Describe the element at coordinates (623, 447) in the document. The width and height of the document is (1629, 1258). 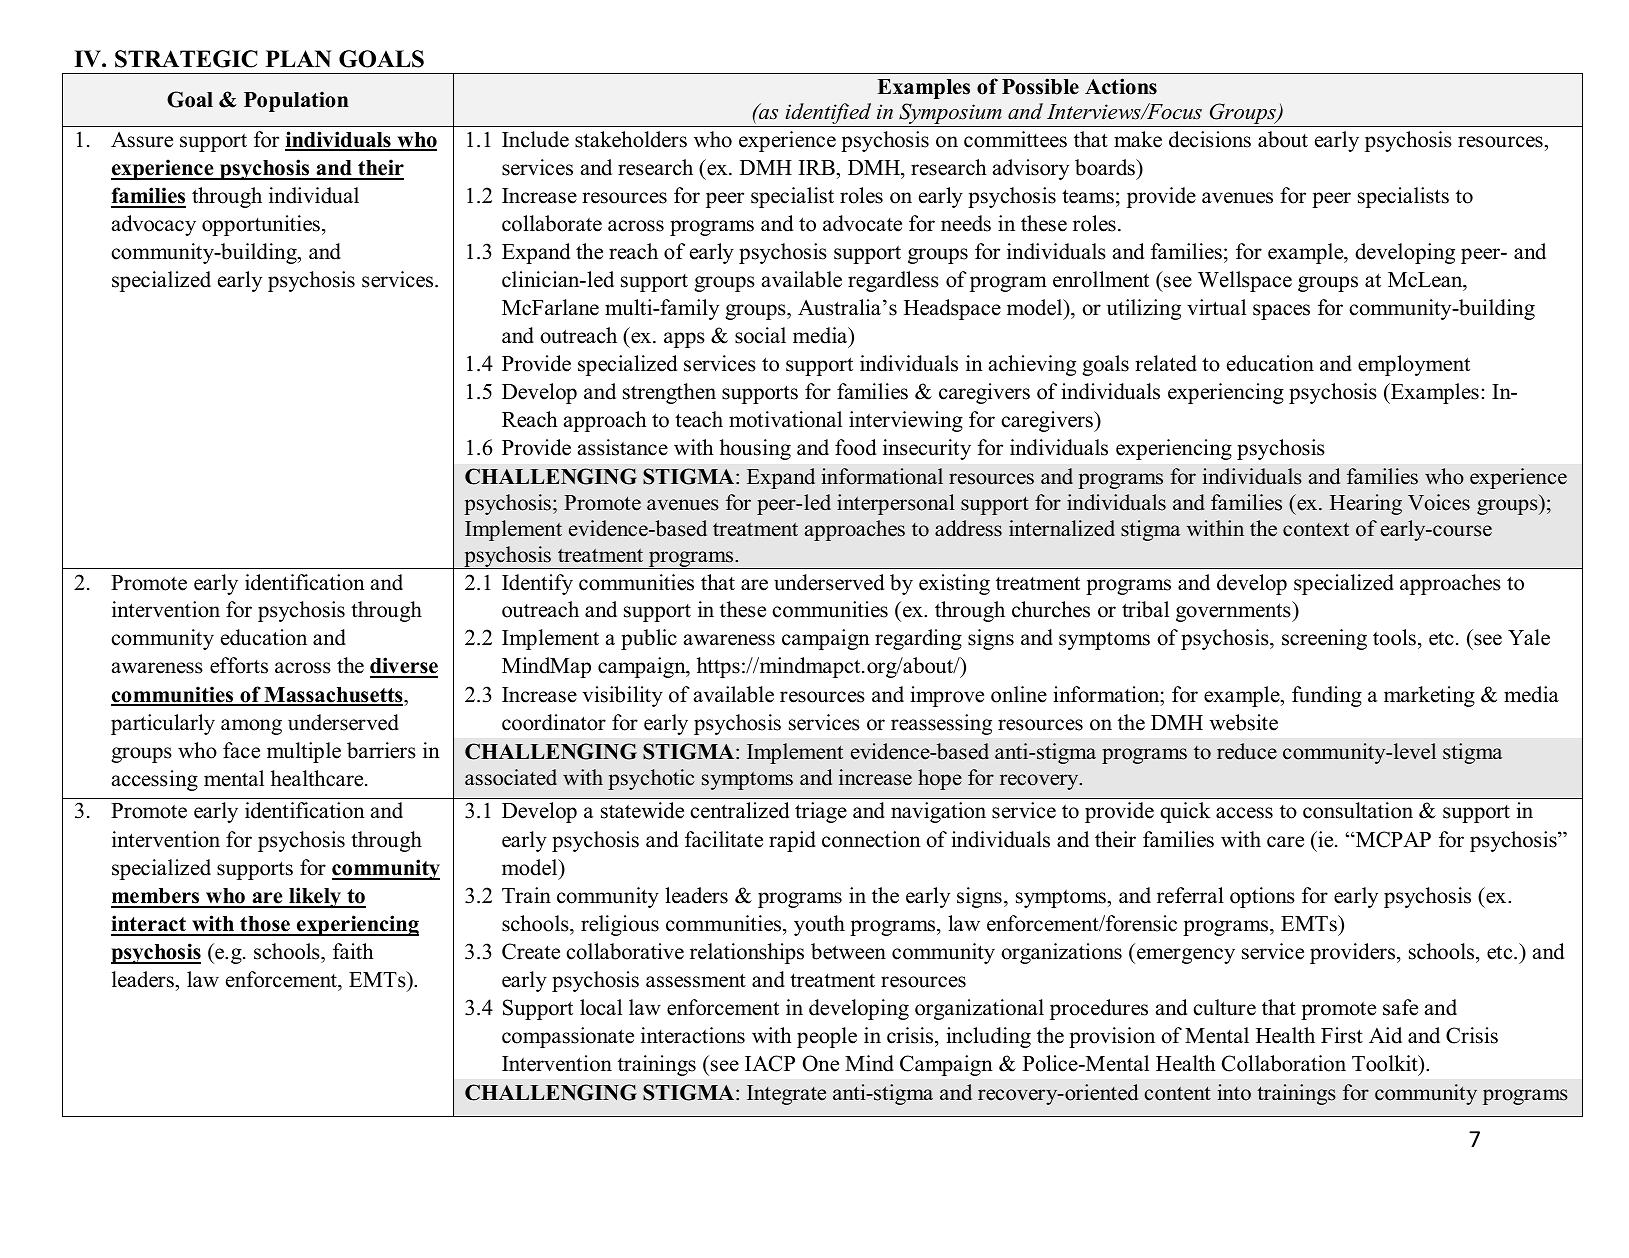
I see `assistance` at that location.
